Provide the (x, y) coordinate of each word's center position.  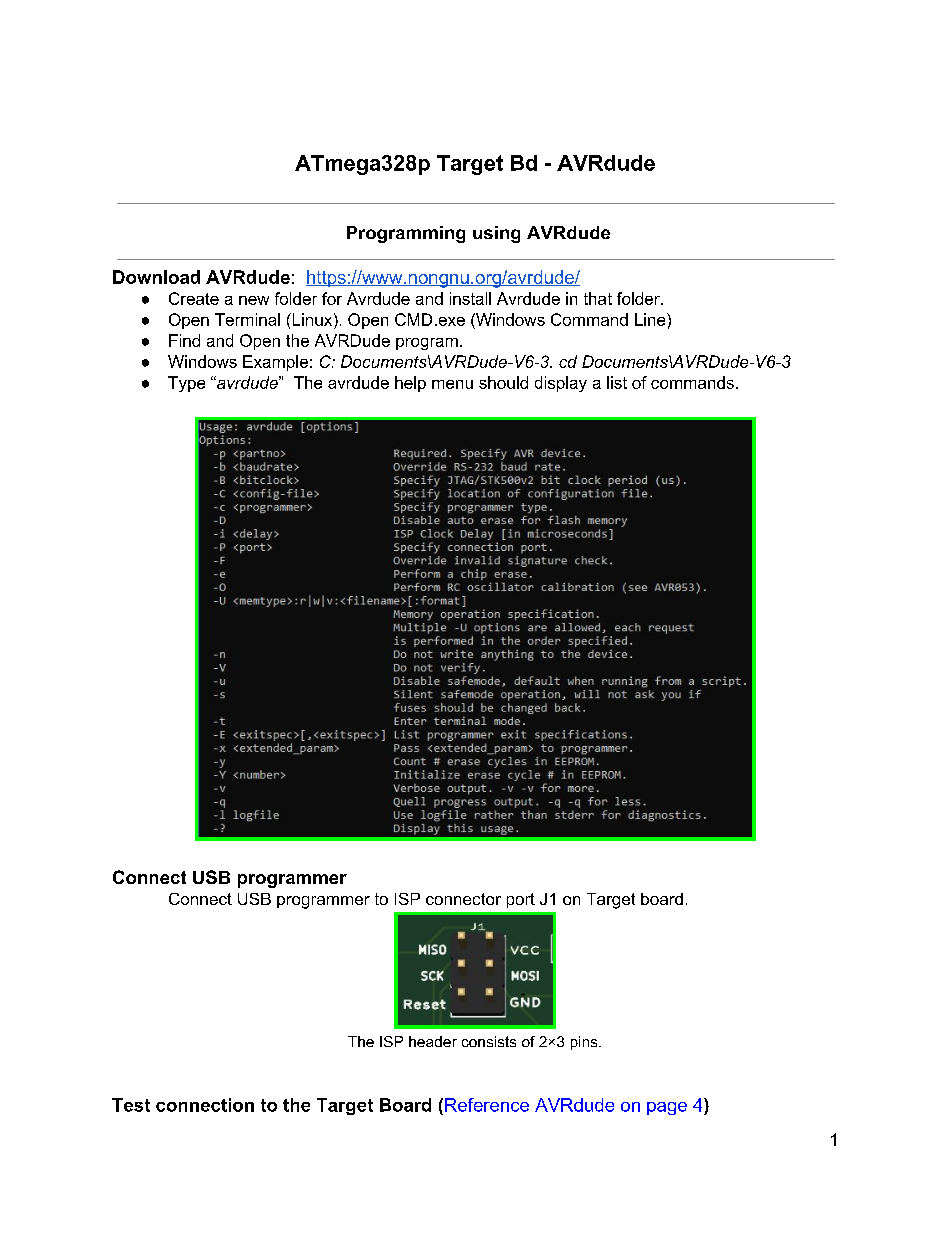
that (598, 298)
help (410, 384)
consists (489, 1041)
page (667, 1108)
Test (131, 1105)
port (521, 900)
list (617, 382)
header (433, 1041)
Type (186, 384)
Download (156, 277)
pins (585, 1043)
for (332, 298)
